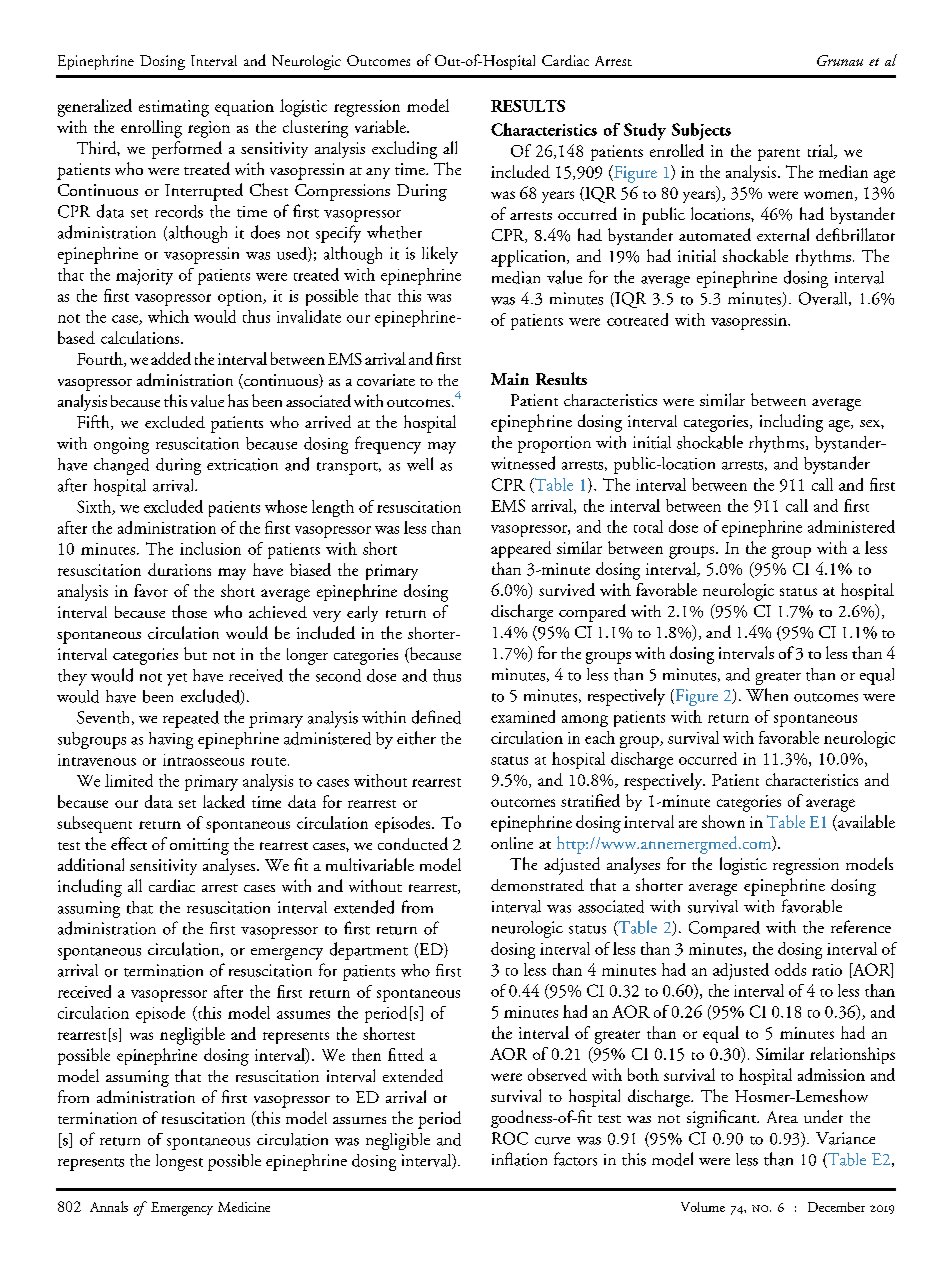 Image resolution: width=952 pixels, height=1275 pixels. I want to click on ROC, so click(510, 1138).
